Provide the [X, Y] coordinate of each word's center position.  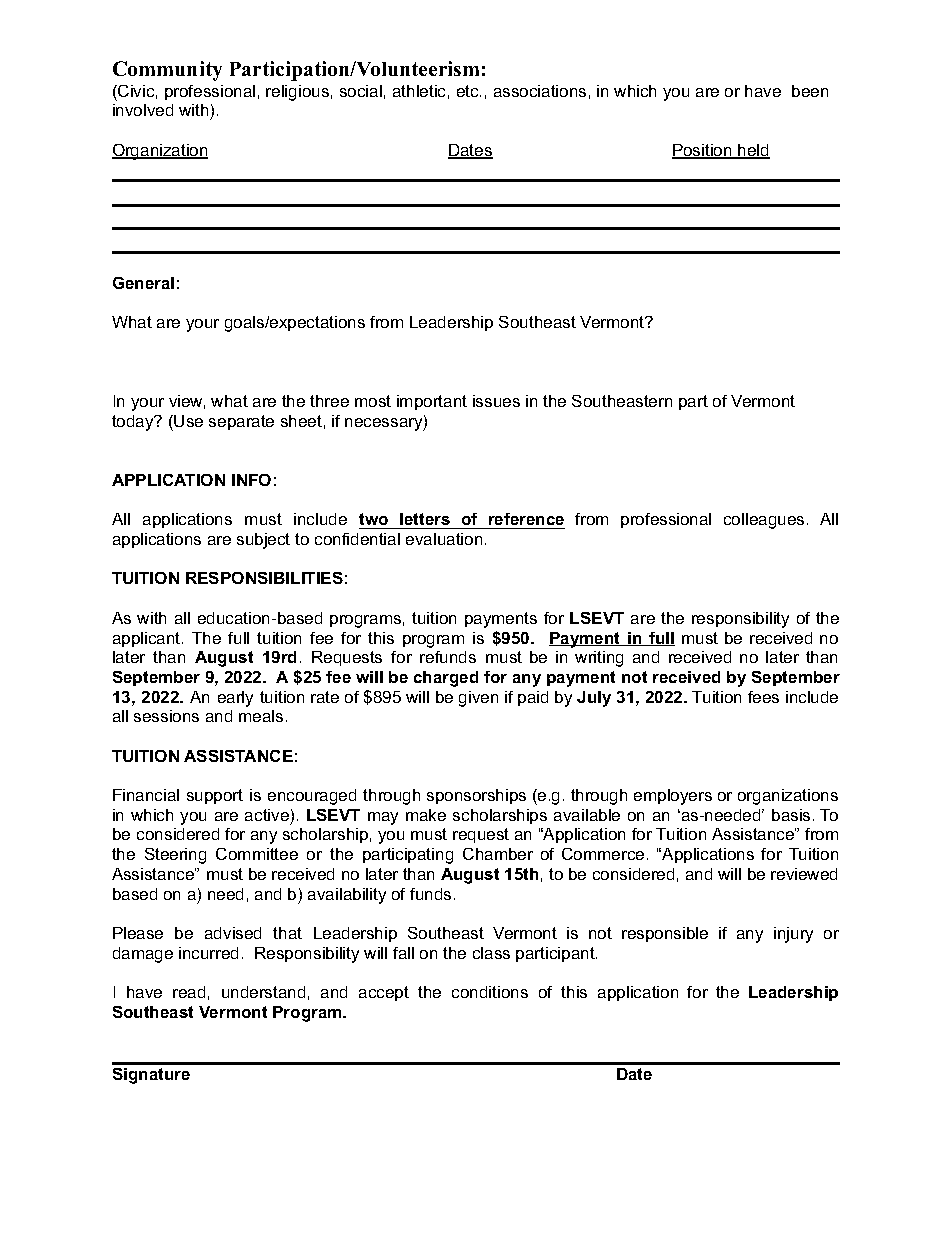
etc [469, 91]
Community [167, 71]
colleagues [764, 521]
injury [793, 935]
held [753, 151]
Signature [151, 1076]
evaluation [444, 539]
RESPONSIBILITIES [264, 578]
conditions [490, 992]
